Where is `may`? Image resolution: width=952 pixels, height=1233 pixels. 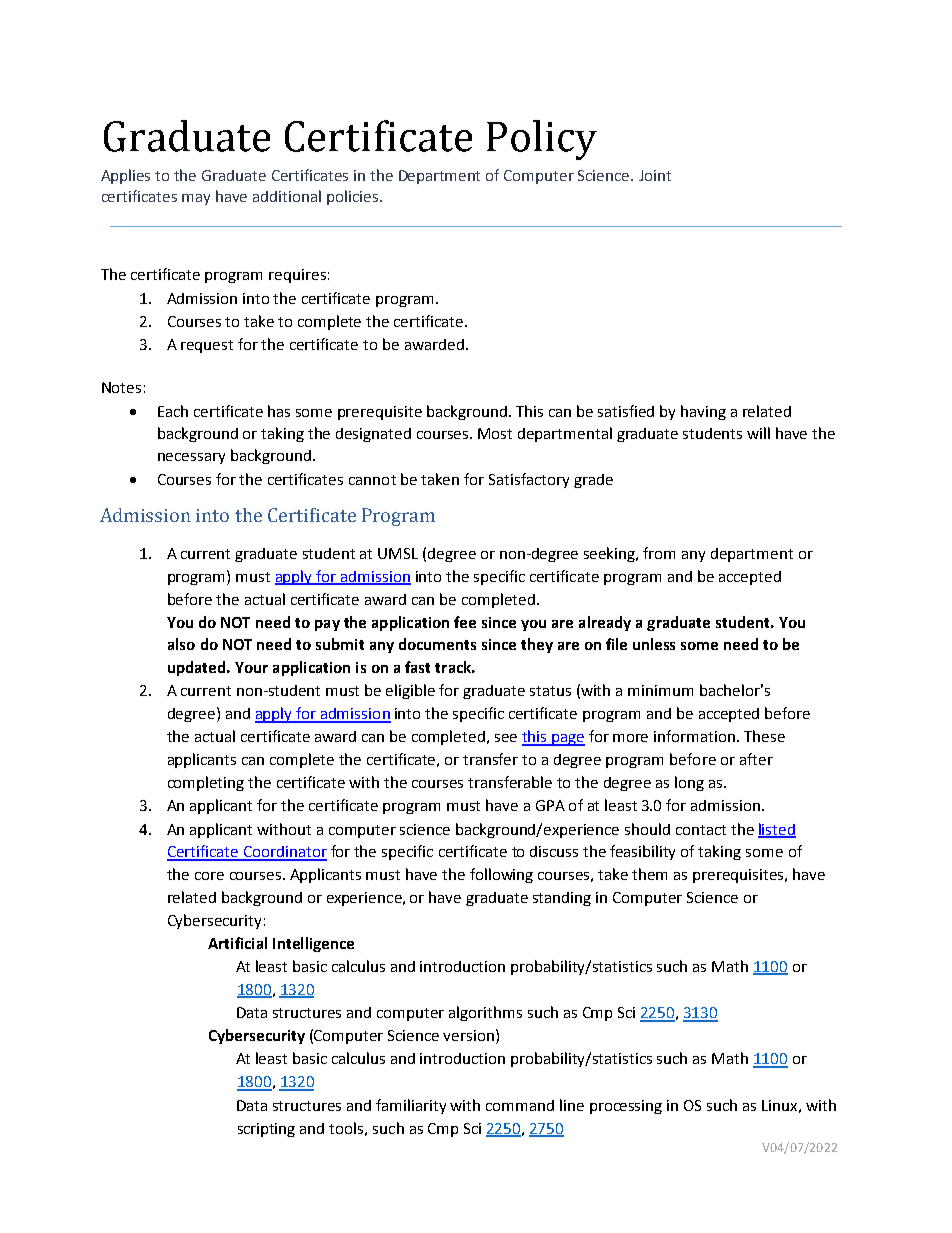 may is located at coordinates (196, 199).
